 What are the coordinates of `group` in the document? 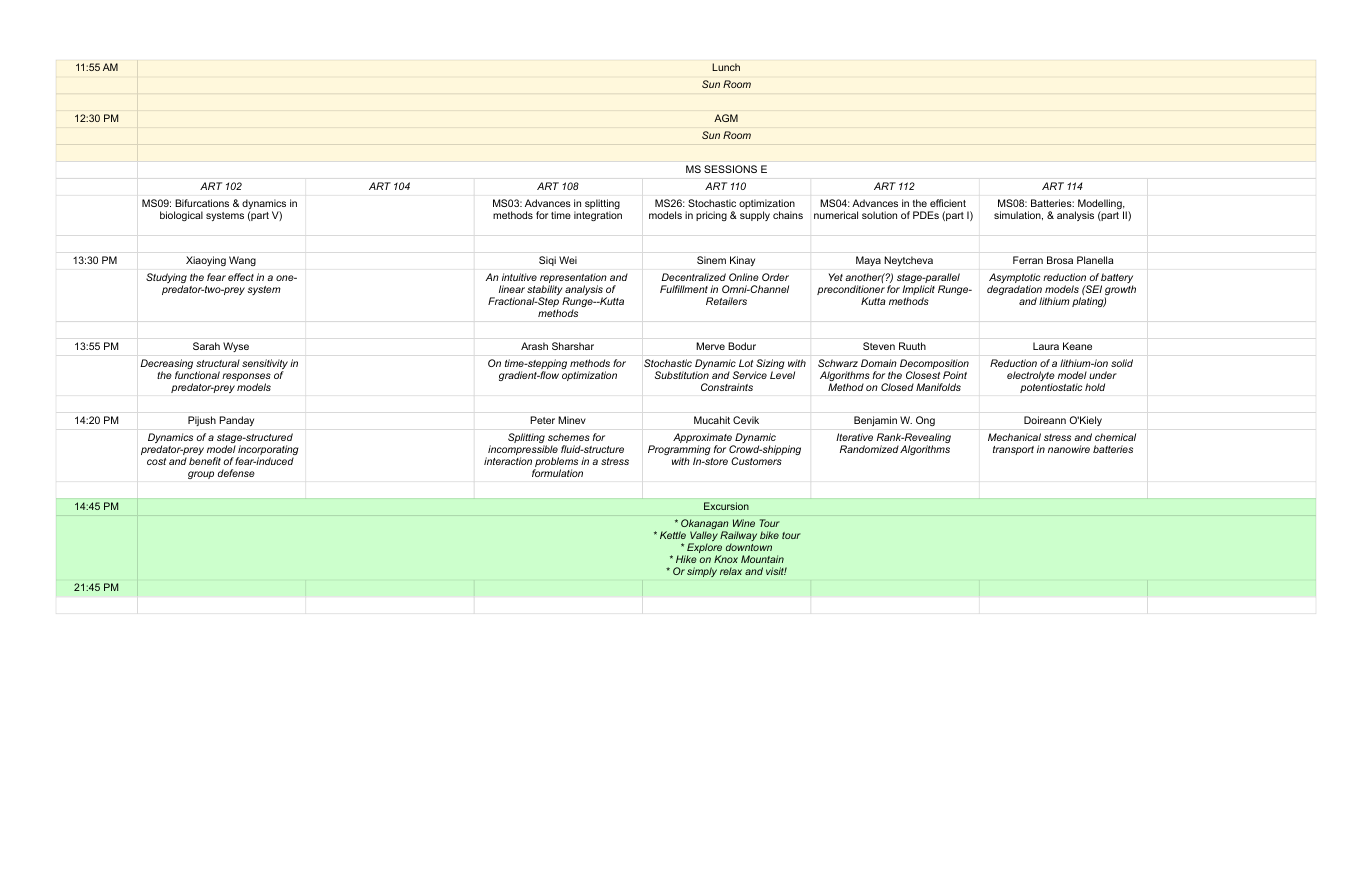 It's located at (201, 475).
